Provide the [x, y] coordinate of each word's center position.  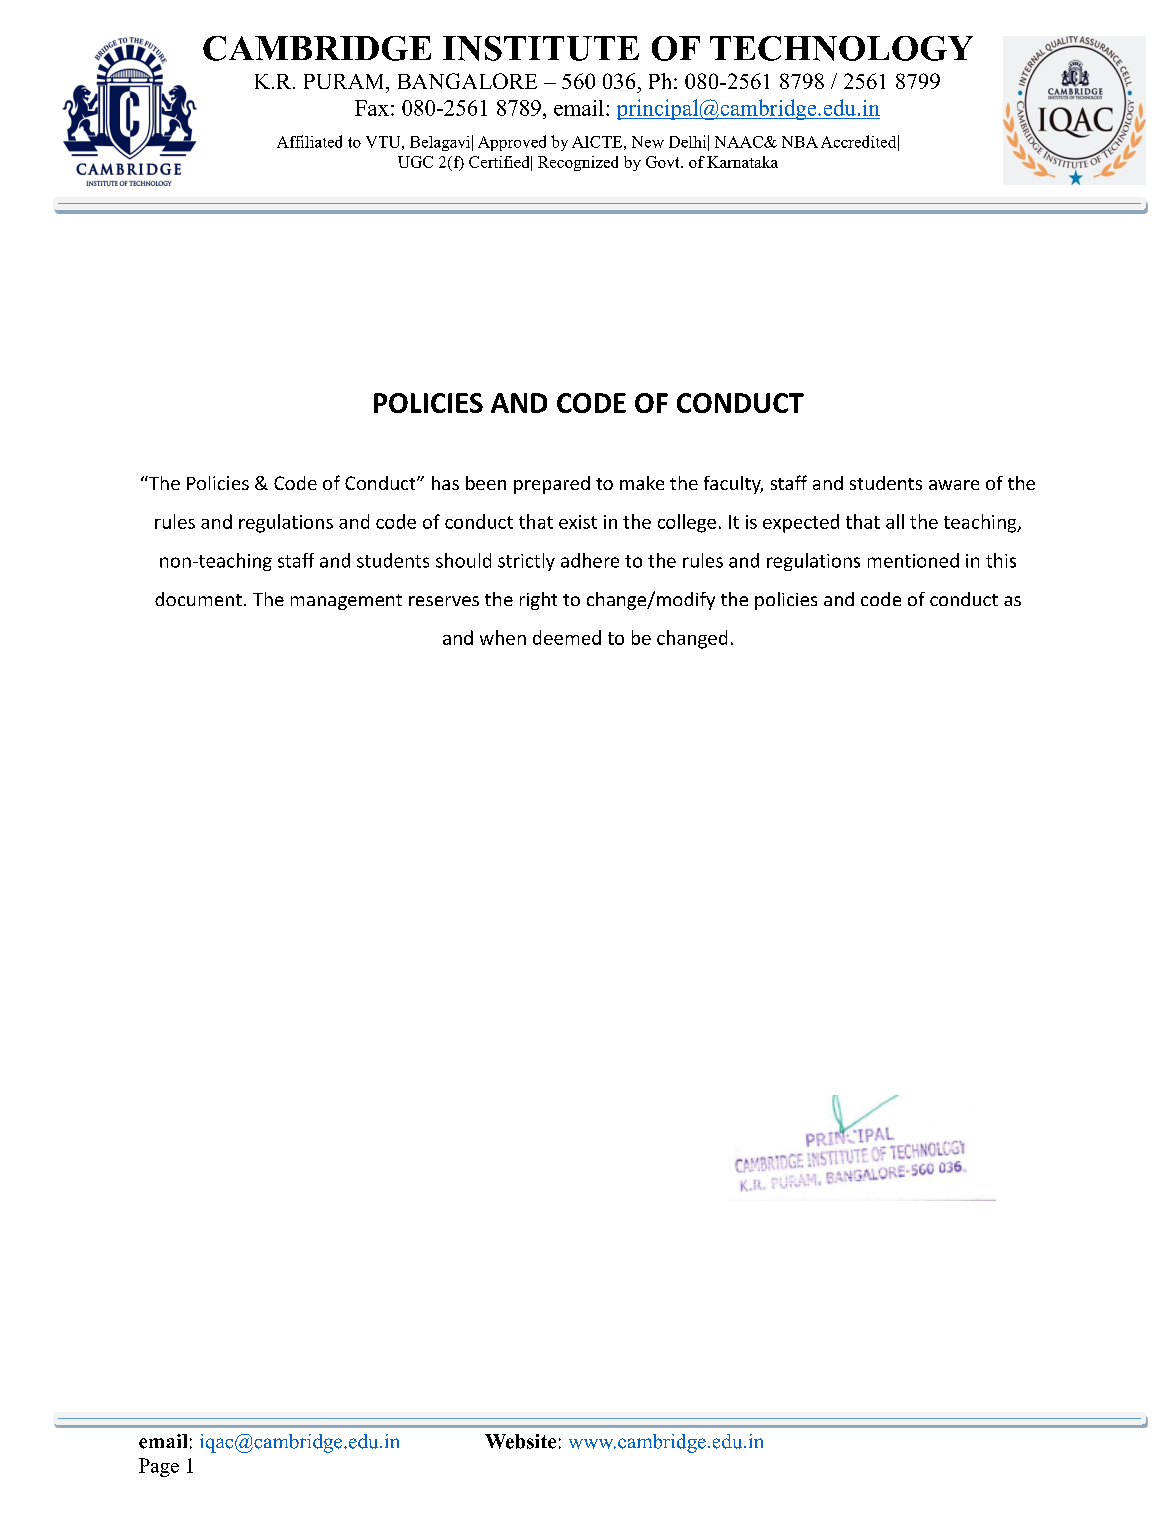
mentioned [913, 560]
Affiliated [309, 141]
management [346, 602]
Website [520, 1441]
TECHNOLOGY [841, 48]
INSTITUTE [541, 48]
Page [159, 1467]
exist [578, 522]
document [198, 599]
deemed [567, 637]
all [895, 521]
